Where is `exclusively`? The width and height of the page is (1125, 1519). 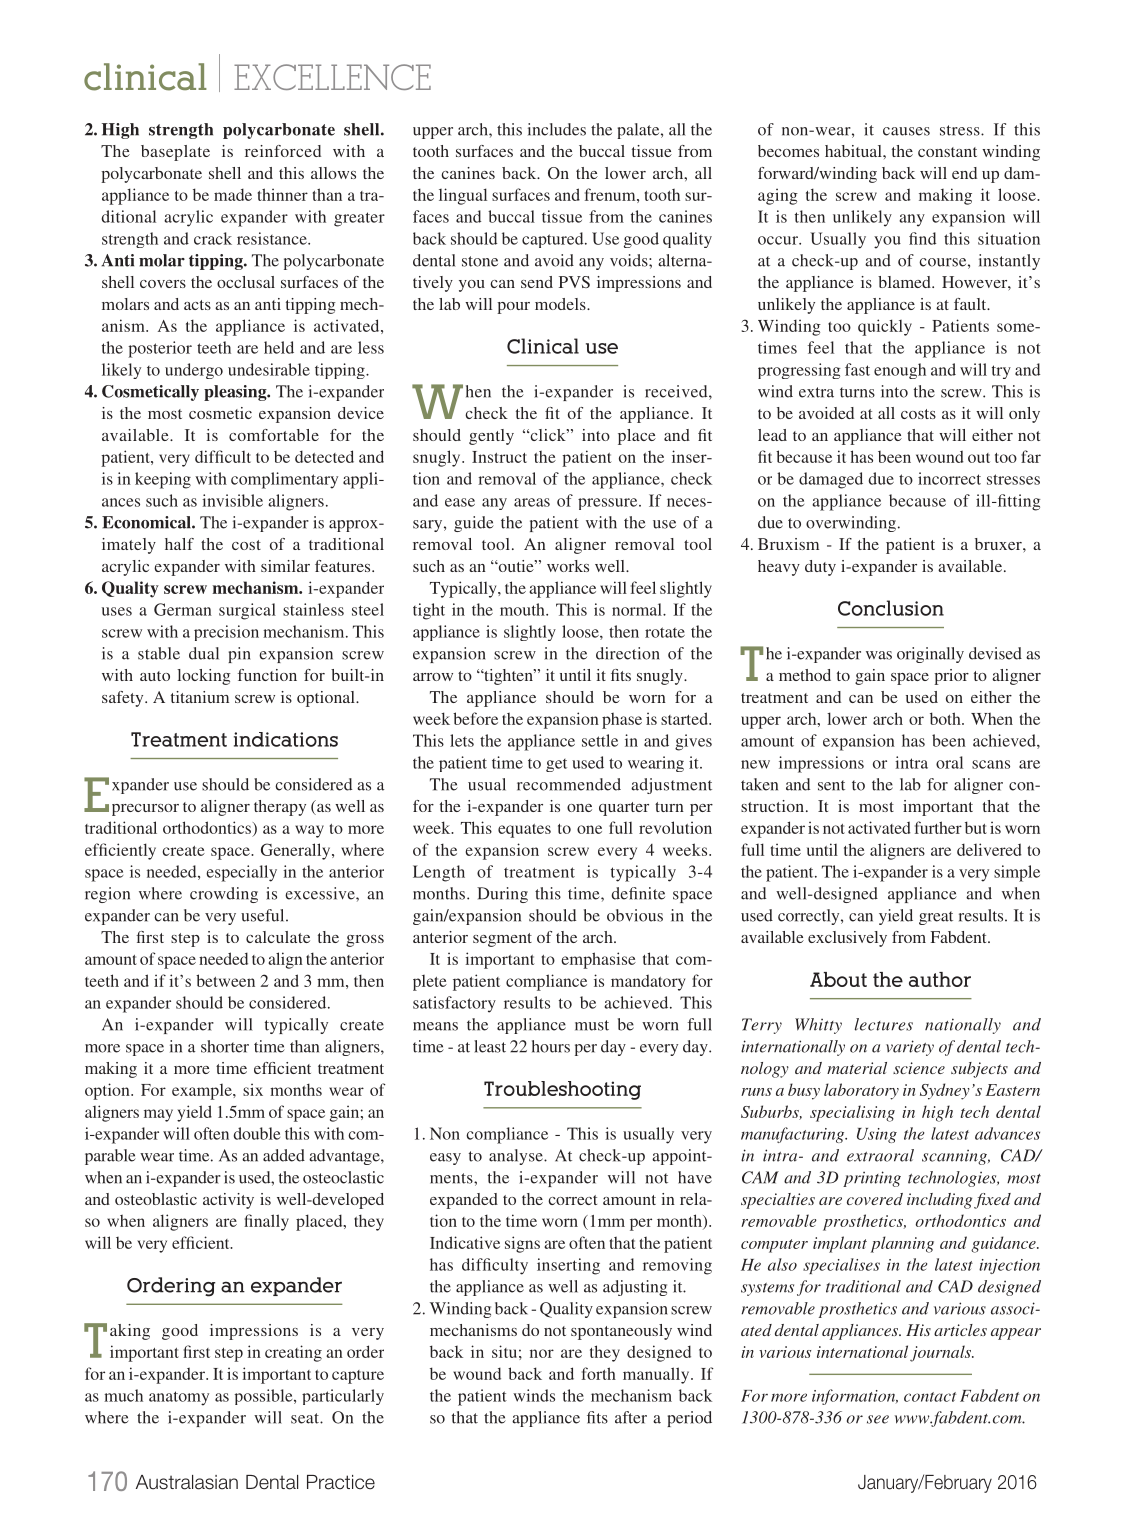
exclusively is located at coordinates (847, 939).
